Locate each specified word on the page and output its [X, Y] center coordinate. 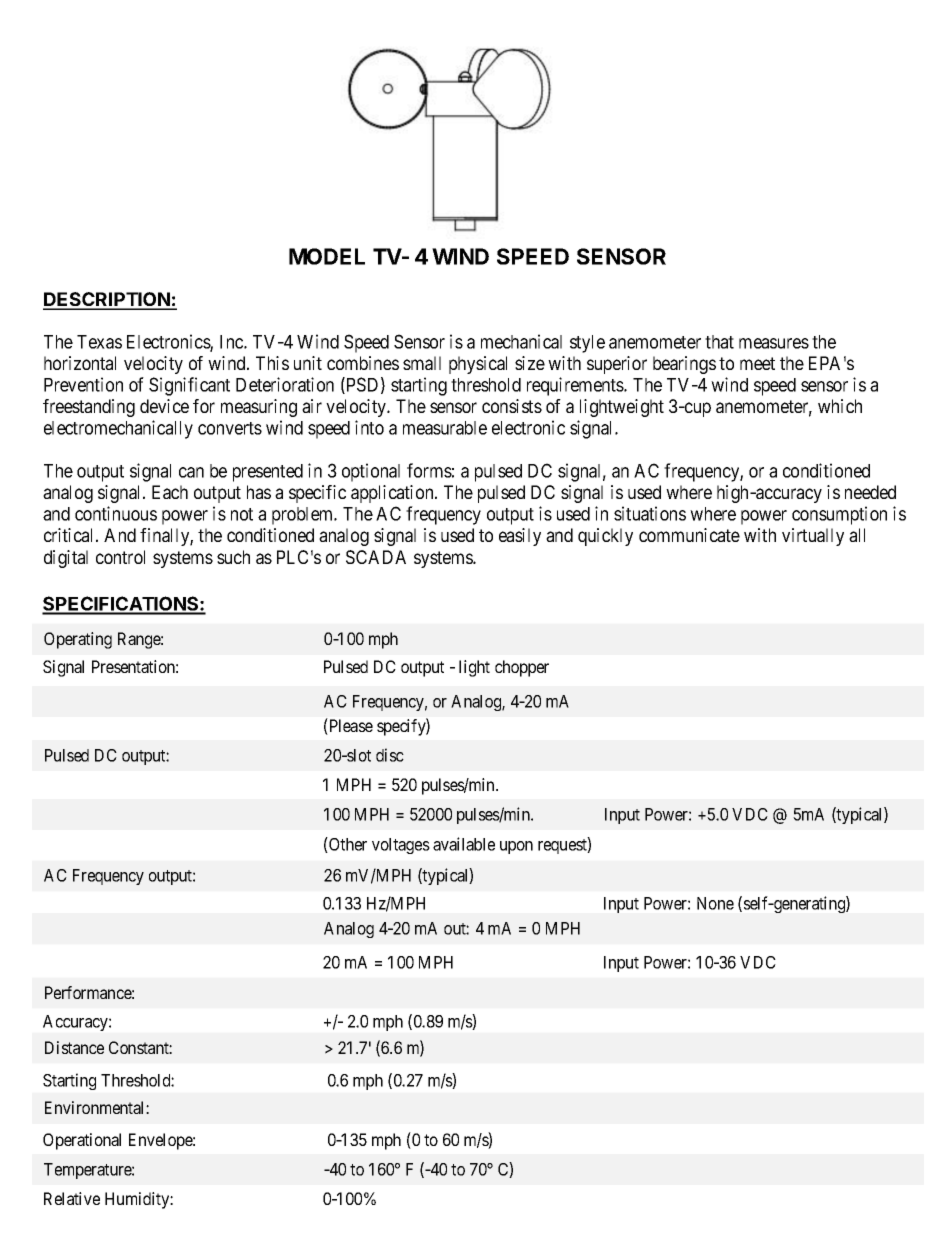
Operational [82, 1141]
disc [390, 755]
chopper [522, 668]
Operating [78, 640]
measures [774, 343]
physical [478, 365]
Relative [72, 1198]
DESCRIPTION [107, 300]
